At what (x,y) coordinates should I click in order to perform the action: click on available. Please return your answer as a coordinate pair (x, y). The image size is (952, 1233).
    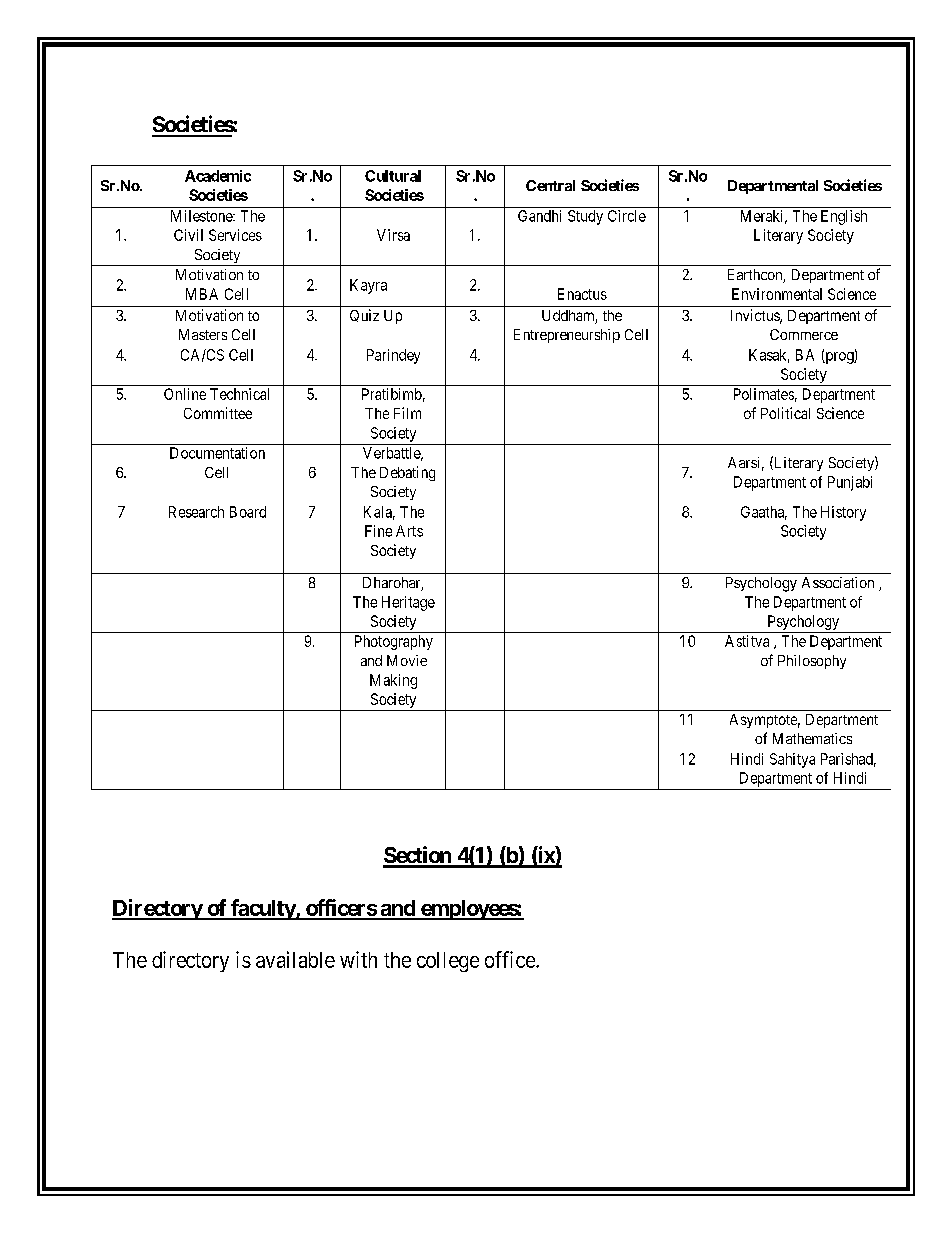
    Looking at the image, I should click on (295, 959).
